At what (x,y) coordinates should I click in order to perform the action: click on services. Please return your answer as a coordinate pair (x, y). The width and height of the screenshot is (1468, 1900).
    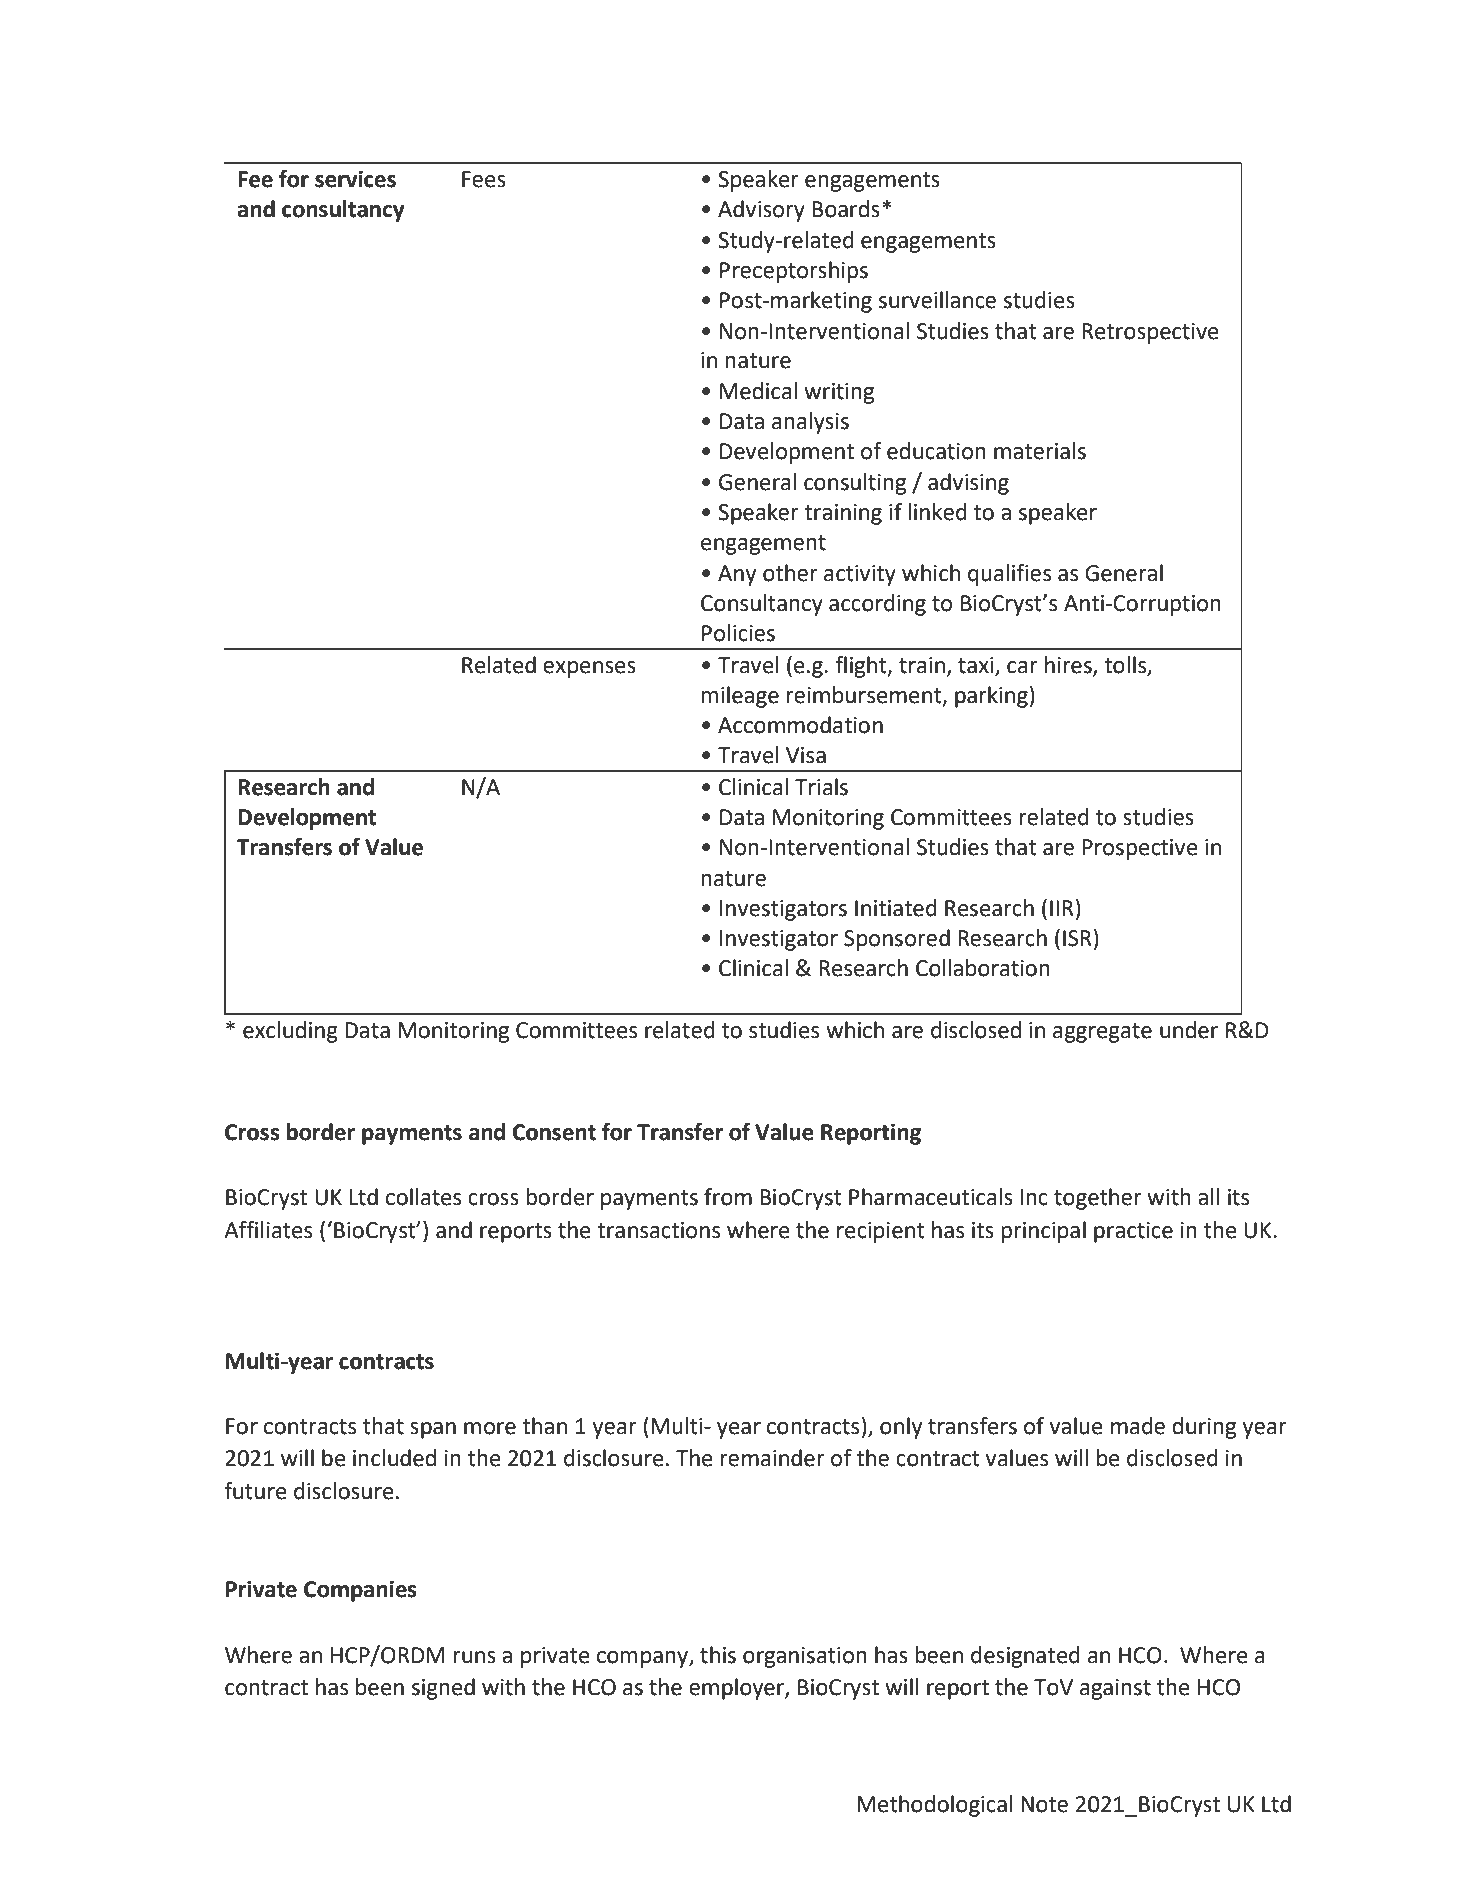
    Looking at the image, I should click on (355, 179).
